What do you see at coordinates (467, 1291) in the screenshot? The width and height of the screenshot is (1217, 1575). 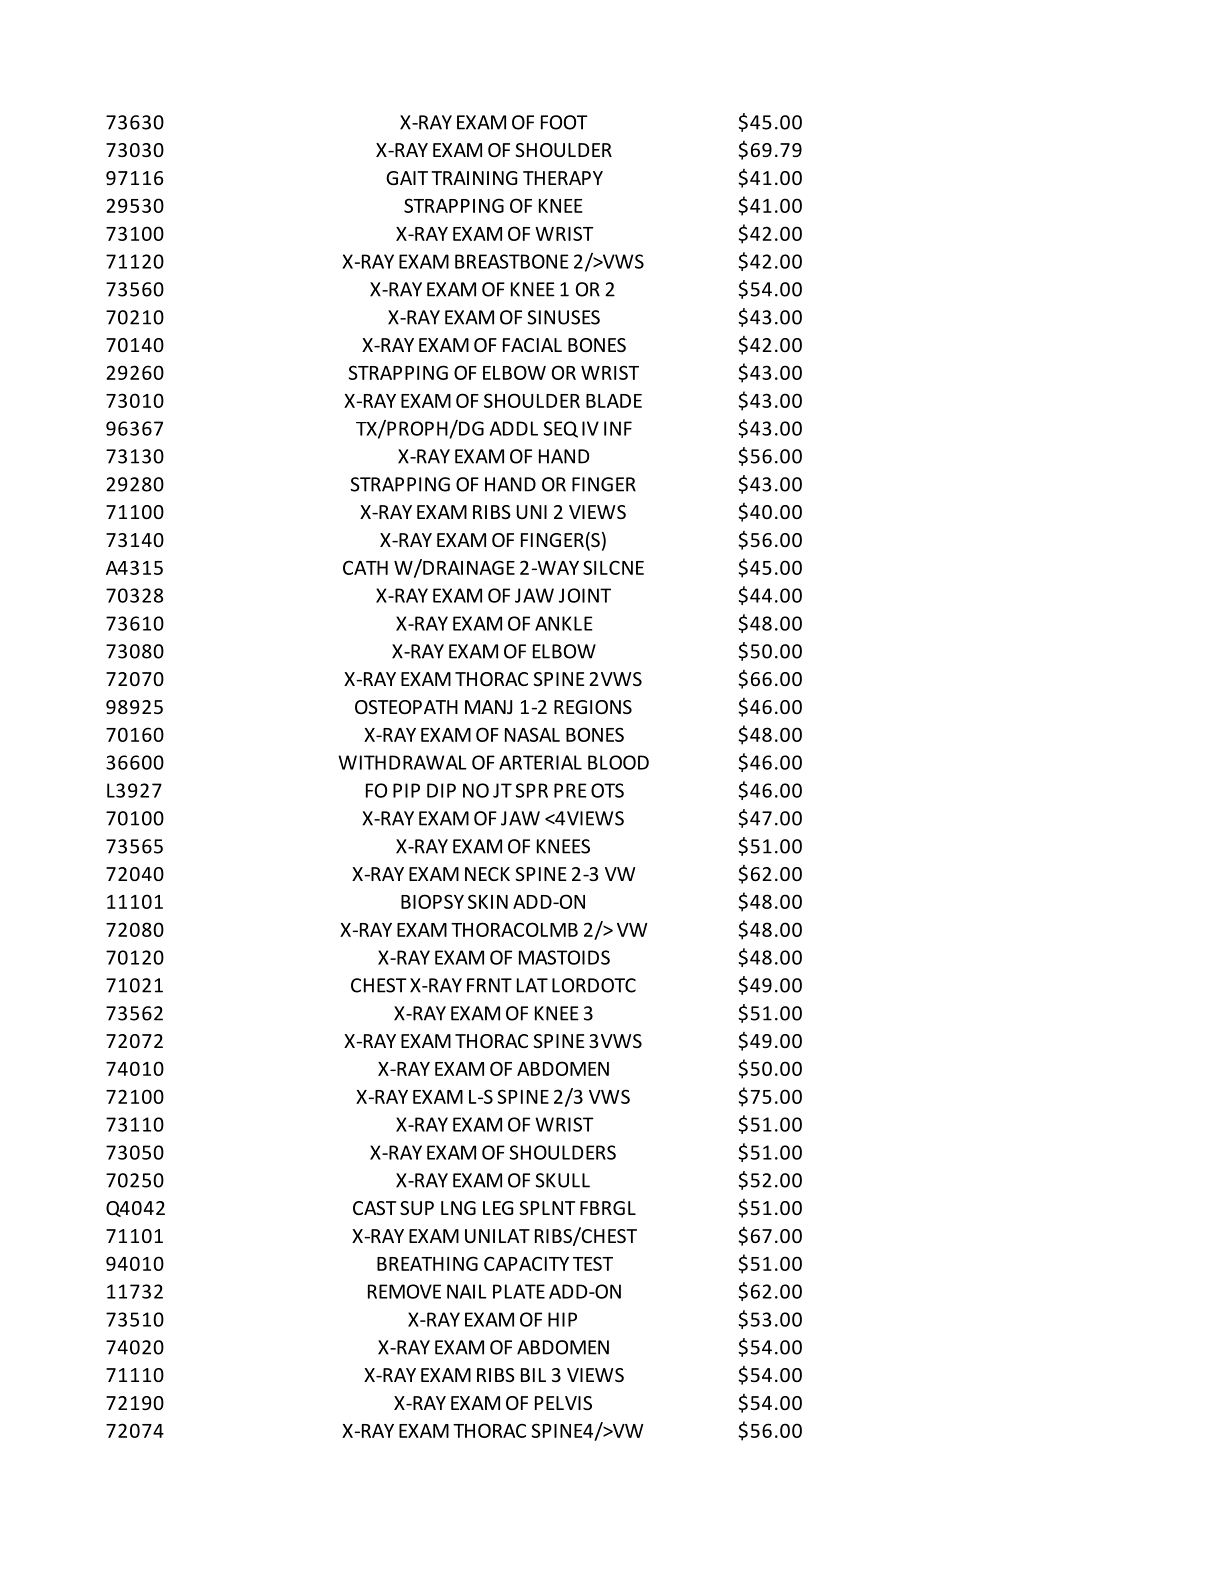 I see `NAIL` at bounding box center [467, 1291].
